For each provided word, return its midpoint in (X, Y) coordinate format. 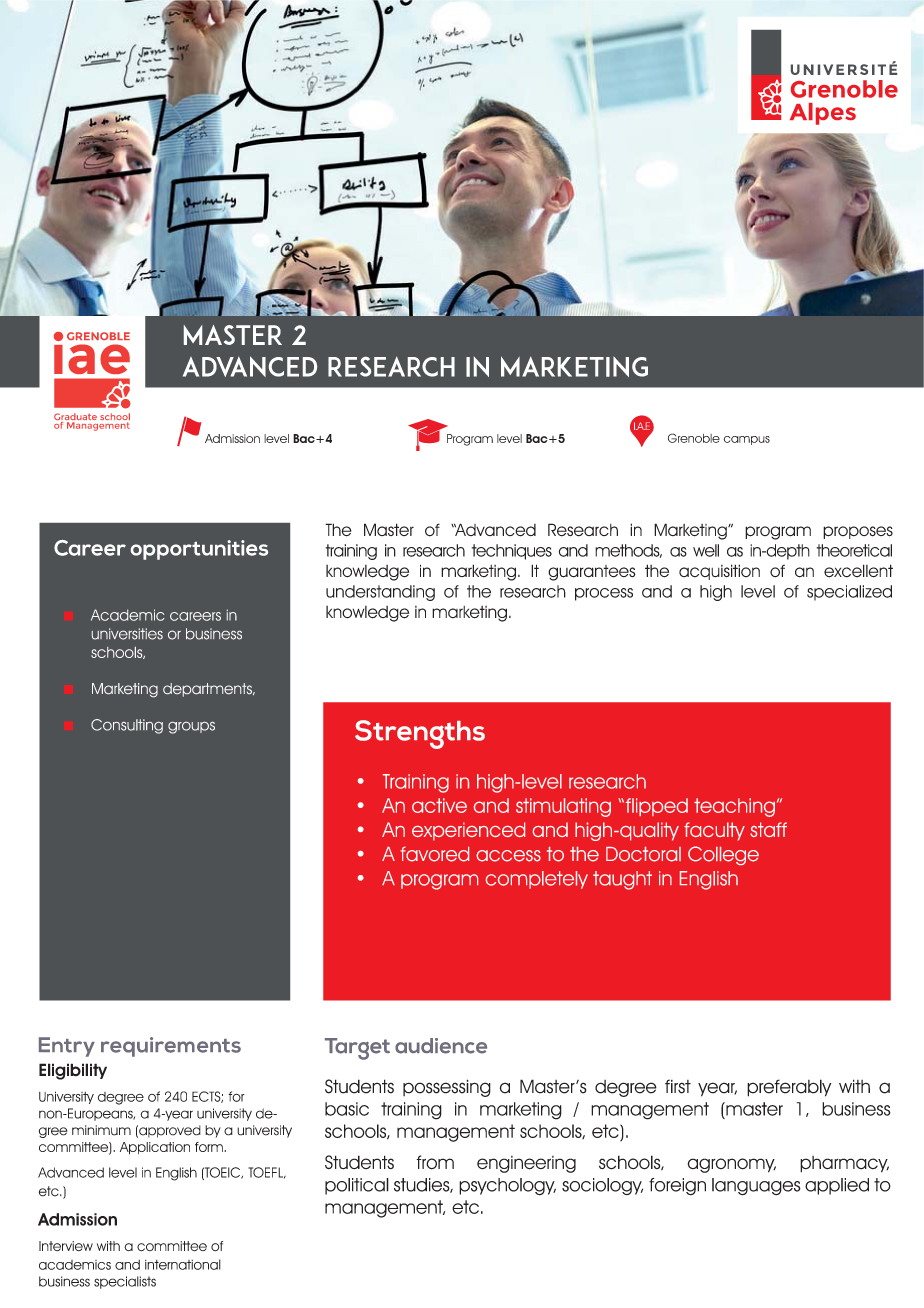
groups (191, 728)
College (723, 855)
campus (746, 440)
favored (434, 854)
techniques (512, 552)
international (183, 1264)
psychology (507, 1187)
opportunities (199, 550)
